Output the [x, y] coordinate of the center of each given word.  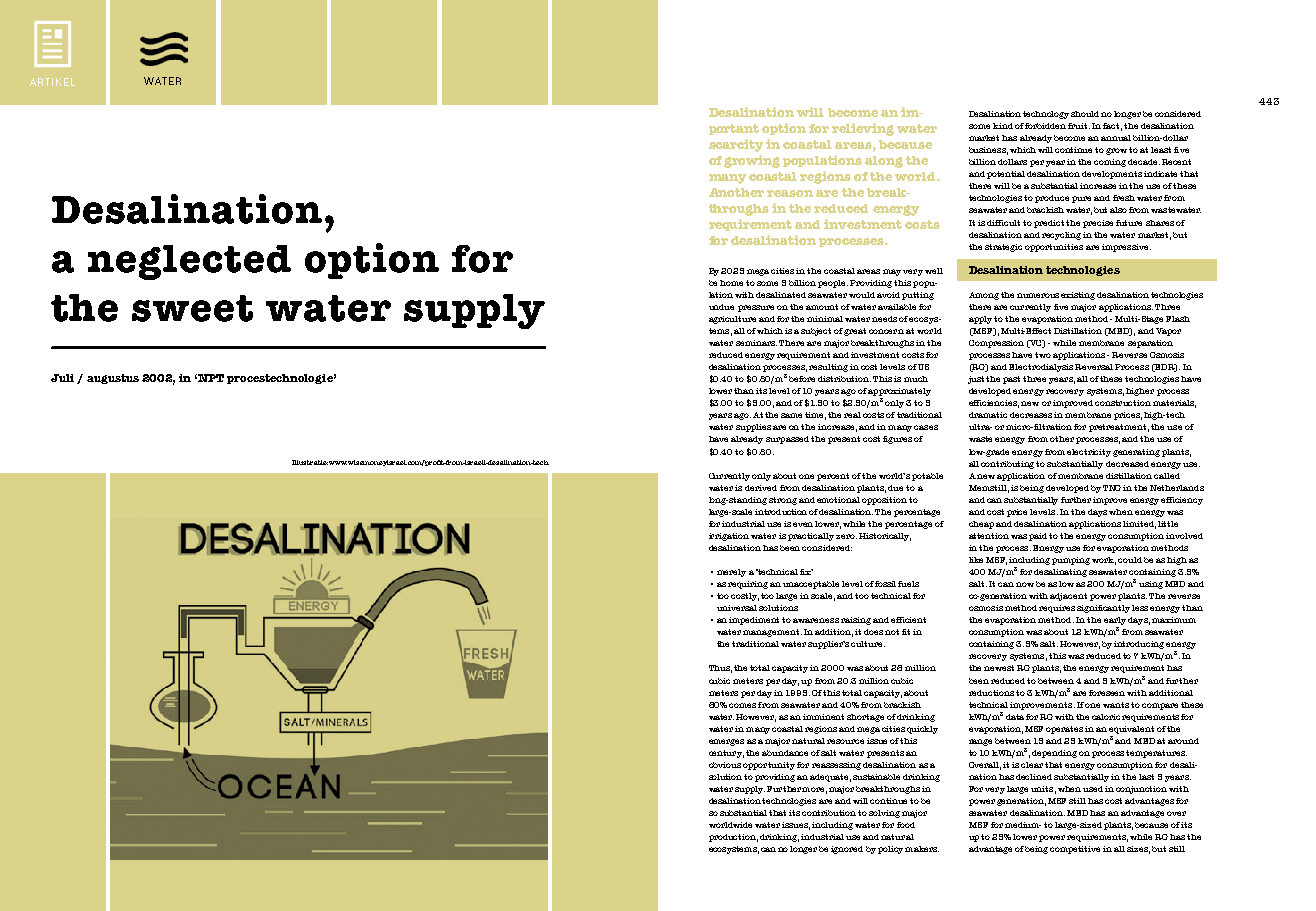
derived [761, 488]
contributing [1009, 465]
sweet [192, 308]
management [772, 633]
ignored [847, 850]
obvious [725, 765]
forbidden [1045, 126]
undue [721, 307]
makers [922, 849]
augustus [113, 379]
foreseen [1107, 693]
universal [737, 608]
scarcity [736, 145]
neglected [189, 262]
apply [980, 320]
